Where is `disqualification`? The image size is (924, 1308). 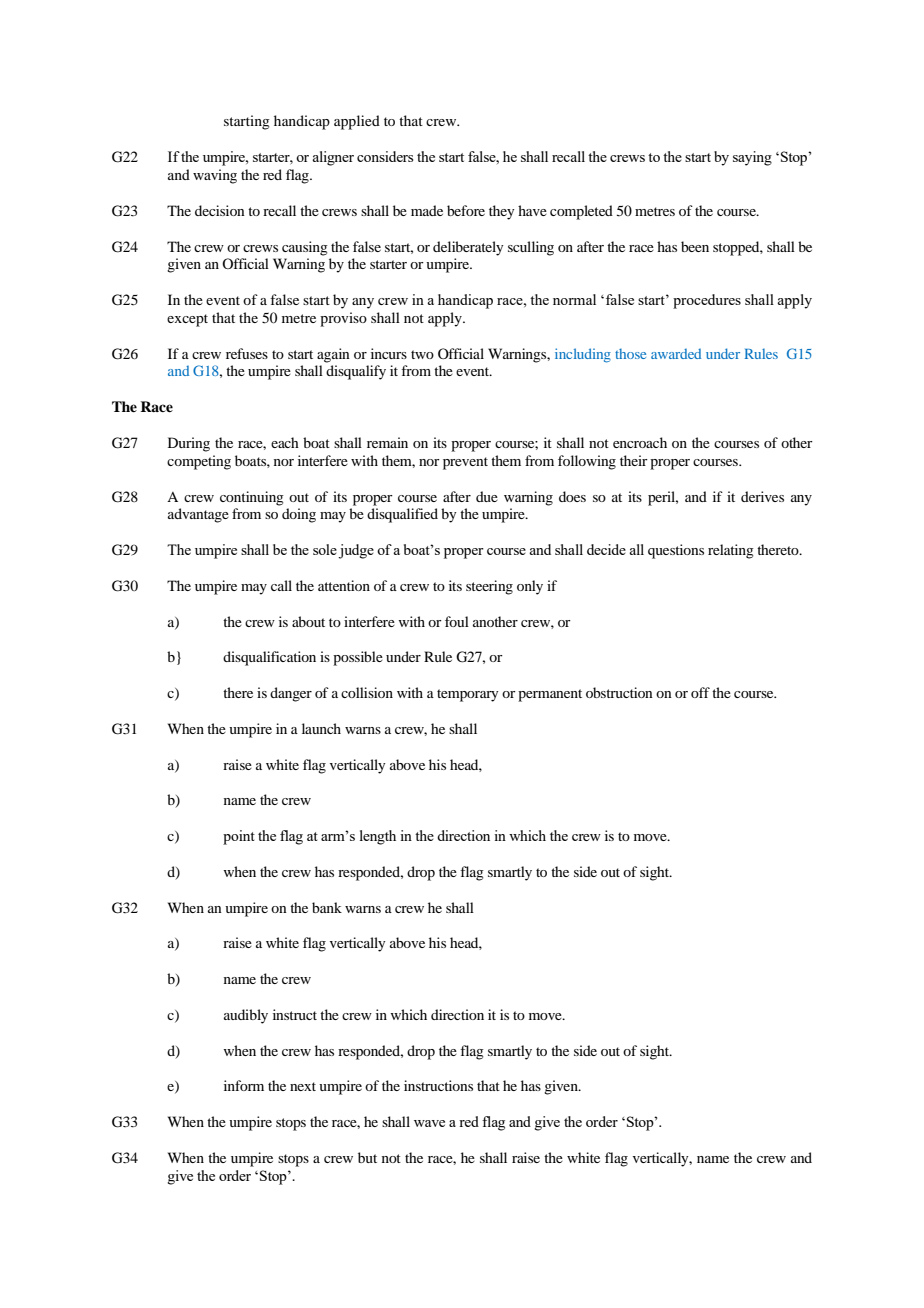
disqualification is located at coordinates (269, 658).
